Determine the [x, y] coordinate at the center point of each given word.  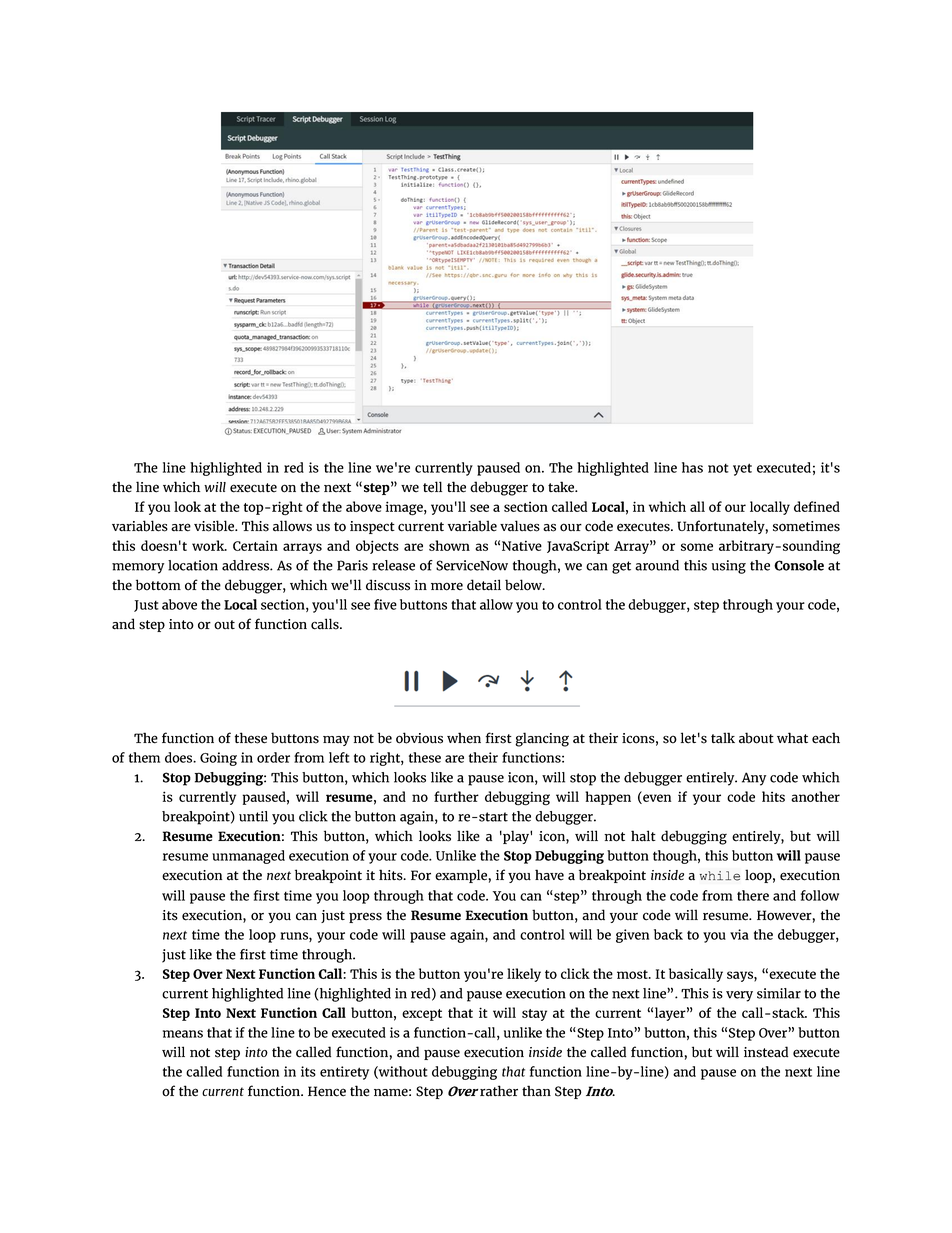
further [456, 796]
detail [484, 585]
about [756, 738]
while [720, 876]
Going [218, 759]
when [464, 737]
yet [742, 469]
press [365, 917]
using [729, 567]
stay [534, 1015]
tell [432, 487]
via [739, 934]
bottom [158, 585]
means [183, 1034]
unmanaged [248, 857]
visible [215, 526]
